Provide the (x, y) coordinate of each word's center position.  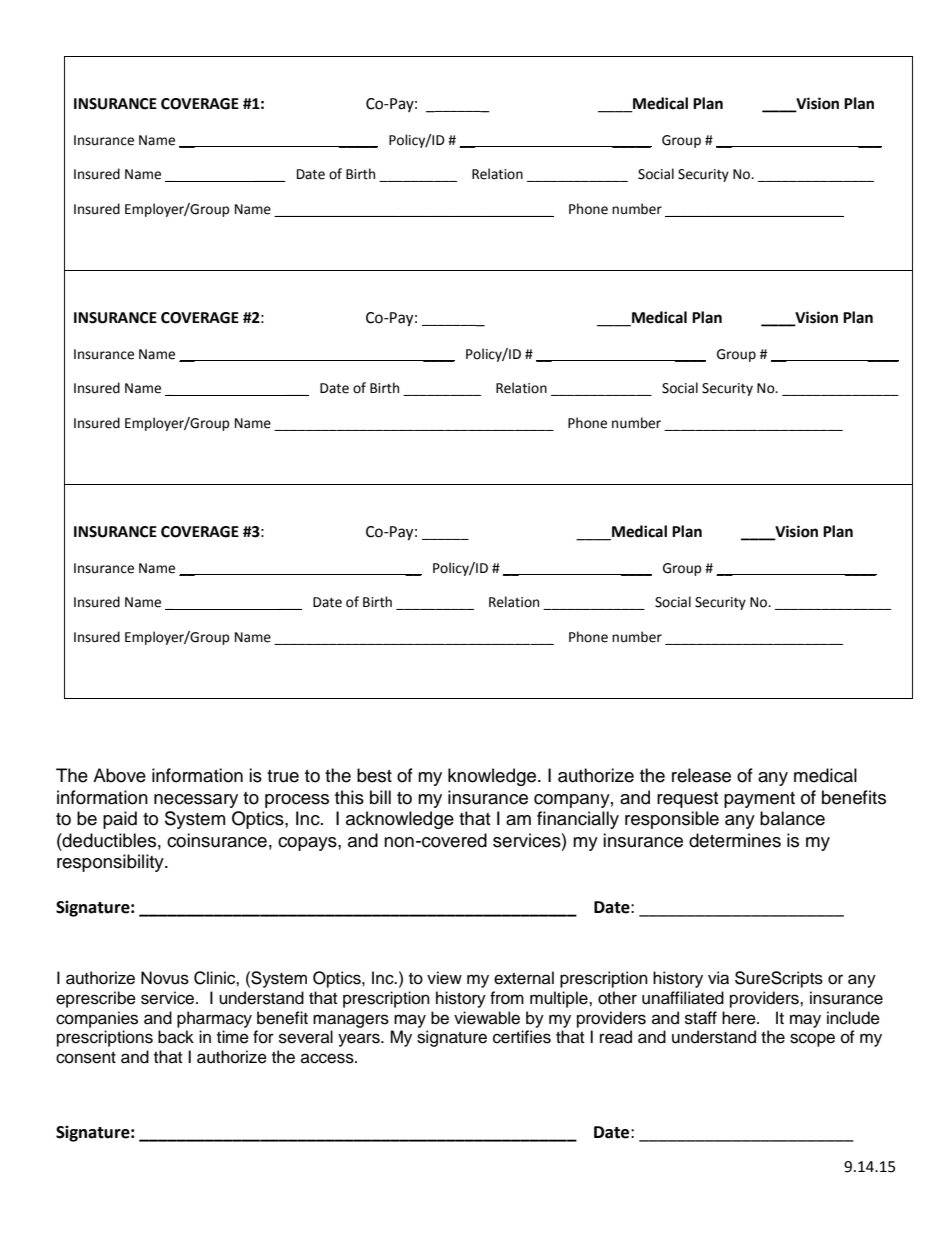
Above (119, 775)
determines (735, 840)
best (374, 775)
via (718, 978)
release (701, 775)
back (176, 1037)
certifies (522, 1037)
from (507, 998)
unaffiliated (683, 998)
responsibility (111, 863)
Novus (165, 978)
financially (578, 820)
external (524, 978)
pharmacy (214, 1019)
